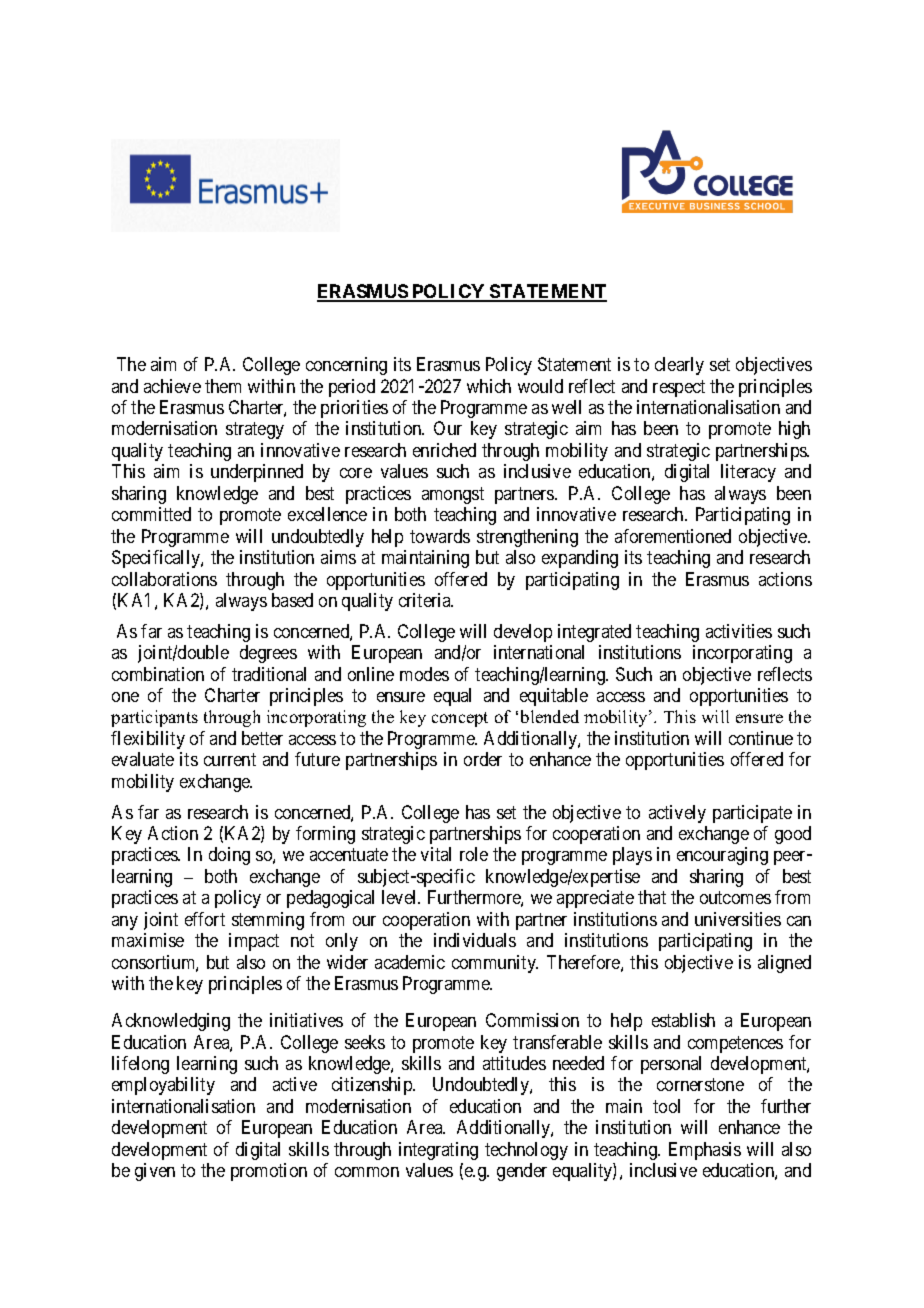 The height and width of the image is (1308, 924). What do you see at coordinates (155, 1172) in the image?
I see `given` at bounding box center [155, 1172].
